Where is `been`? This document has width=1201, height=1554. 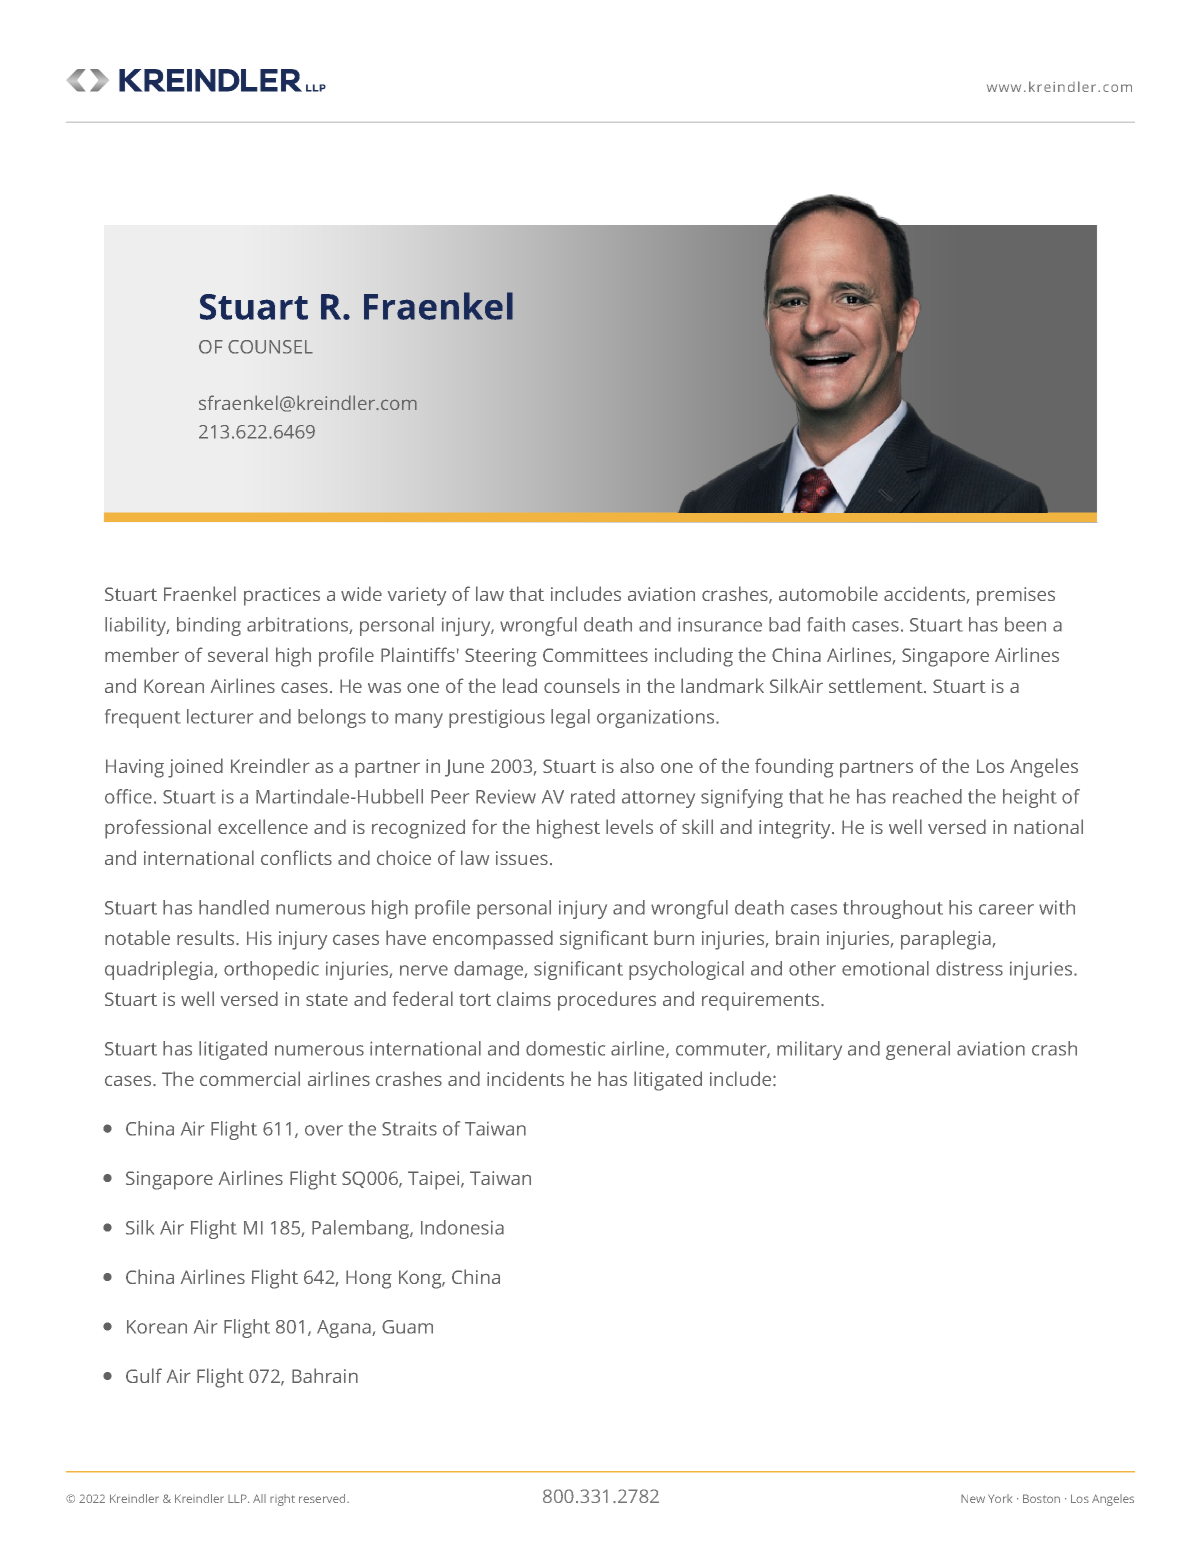 been is located at coordinates (1025, 624).
